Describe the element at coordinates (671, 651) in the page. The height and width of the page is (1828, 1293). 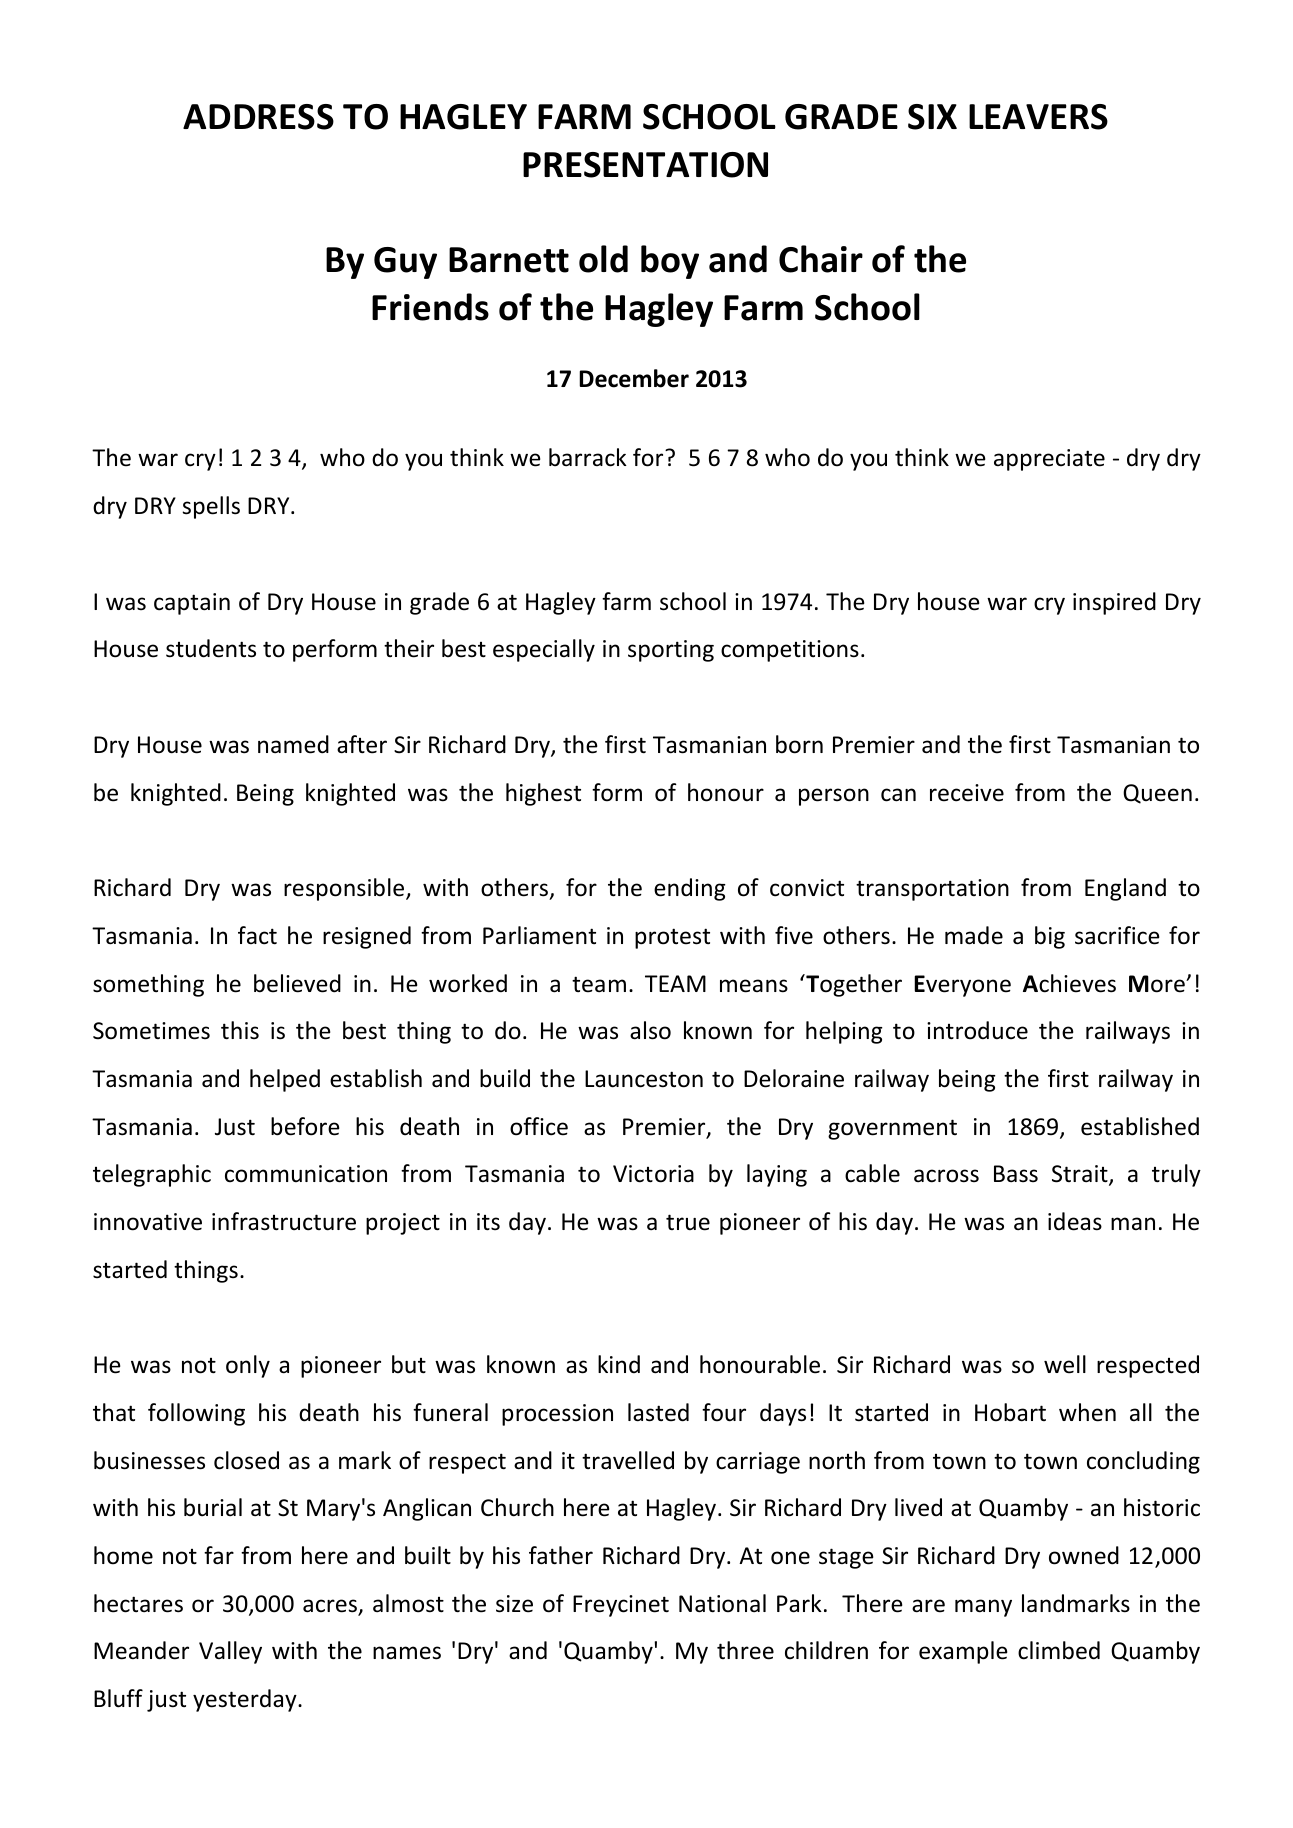
I see `sporting` at that location.
